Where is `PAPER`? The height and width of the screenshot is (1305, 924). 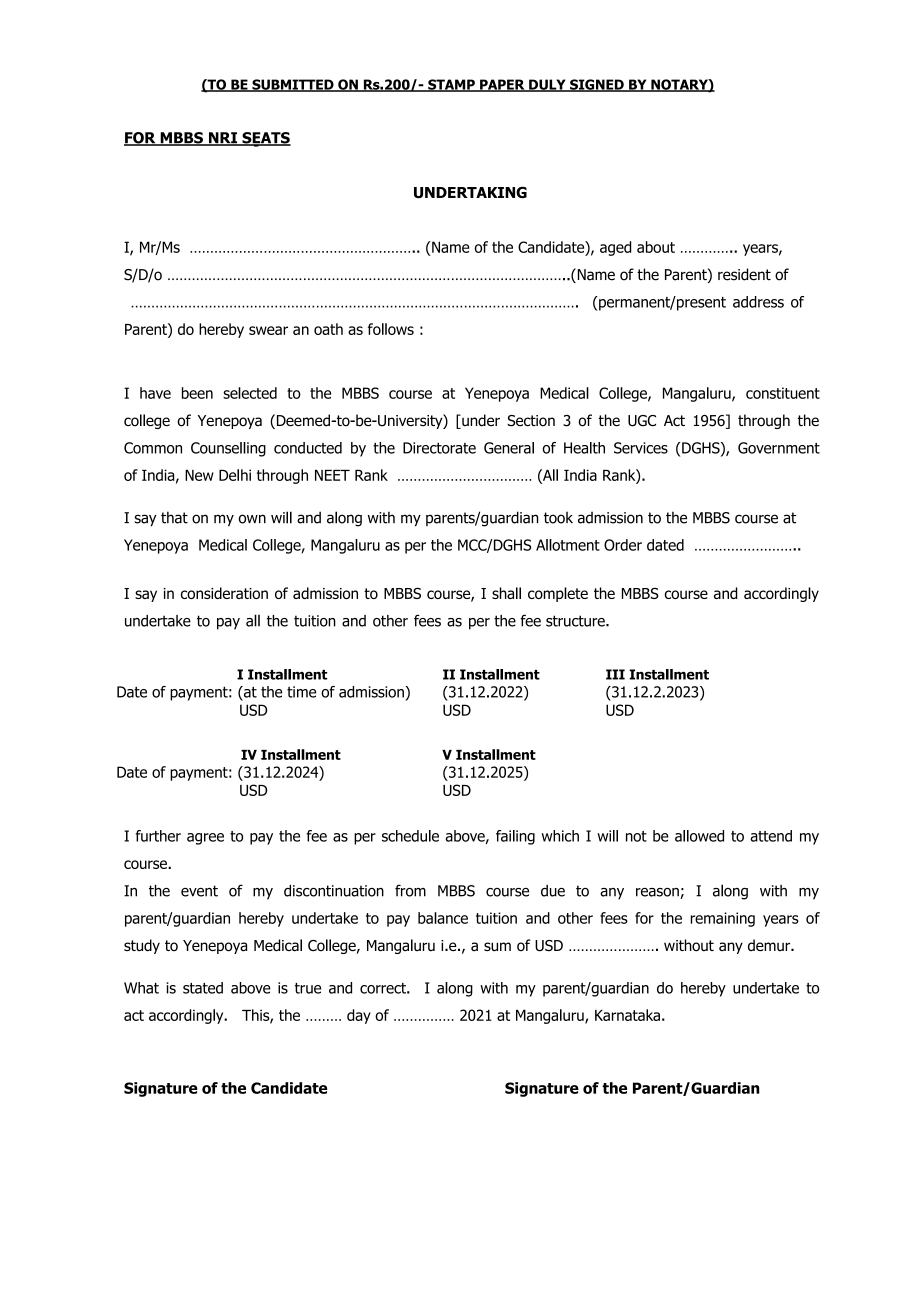 PAPER is located at coordinates (502, 85).
